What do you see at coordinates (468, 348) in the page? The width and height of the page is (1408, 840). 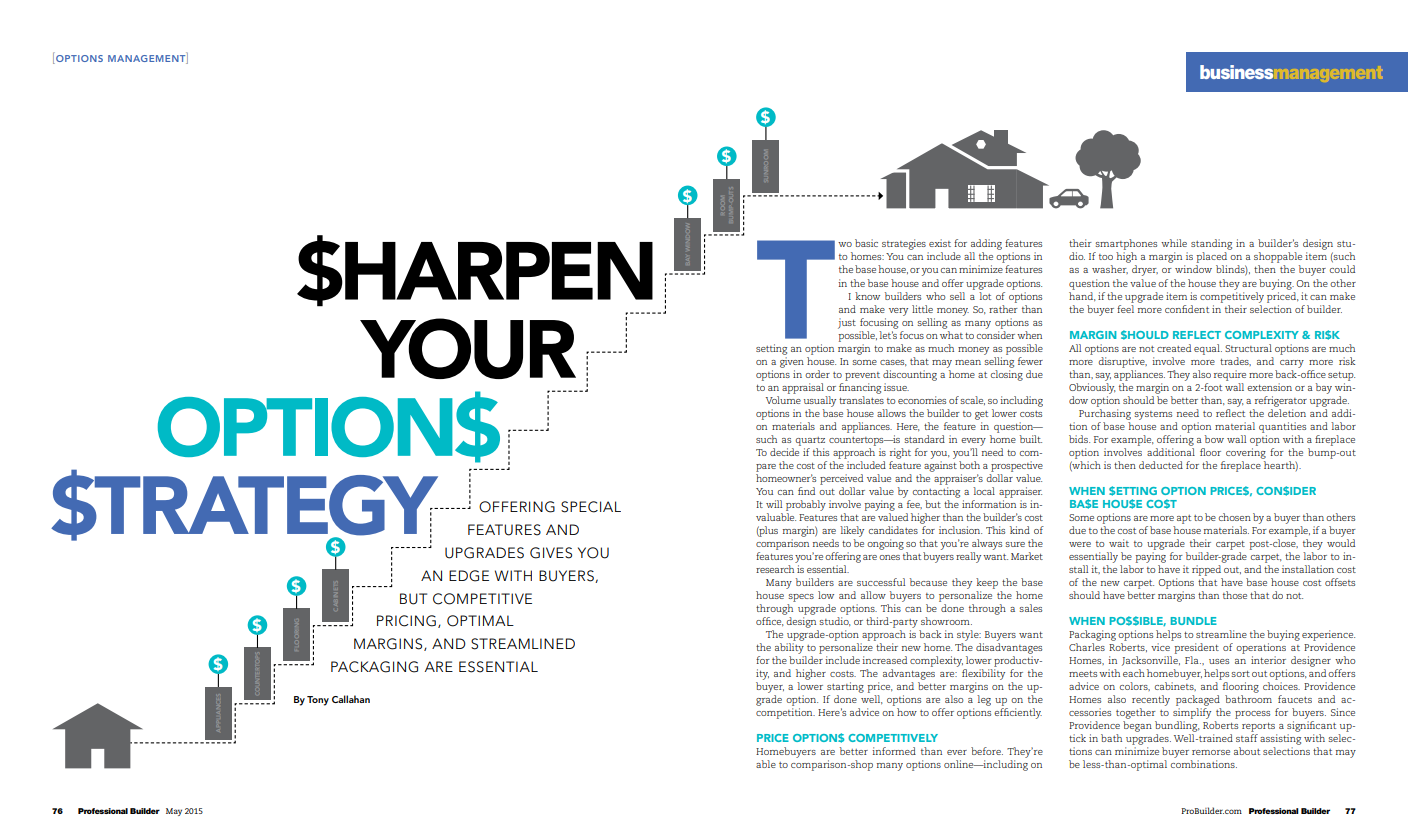 I see `Your` at bounding box center [468, 348].
